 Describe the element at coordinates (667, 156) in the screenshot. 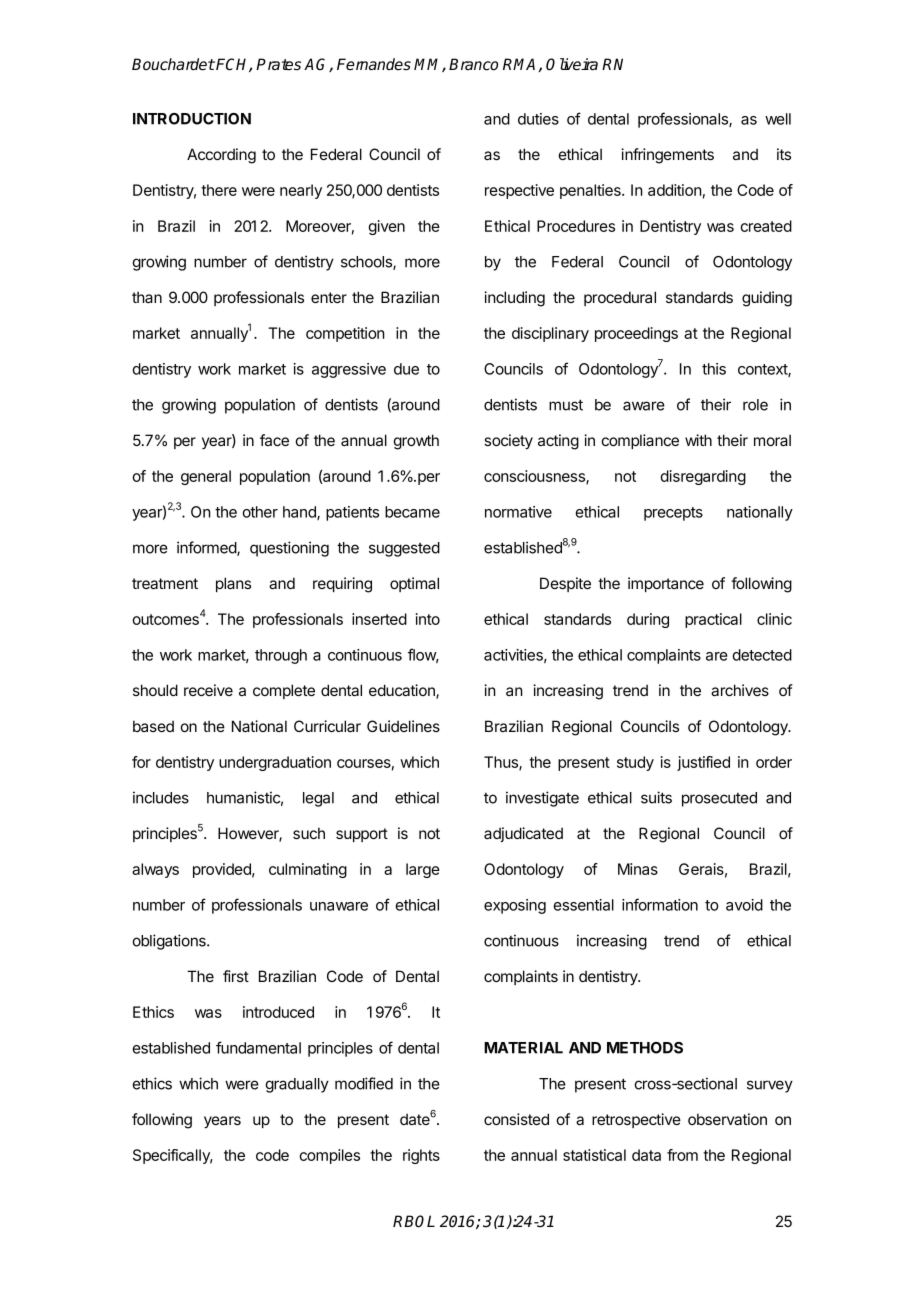

I see `infringements` at that location.
